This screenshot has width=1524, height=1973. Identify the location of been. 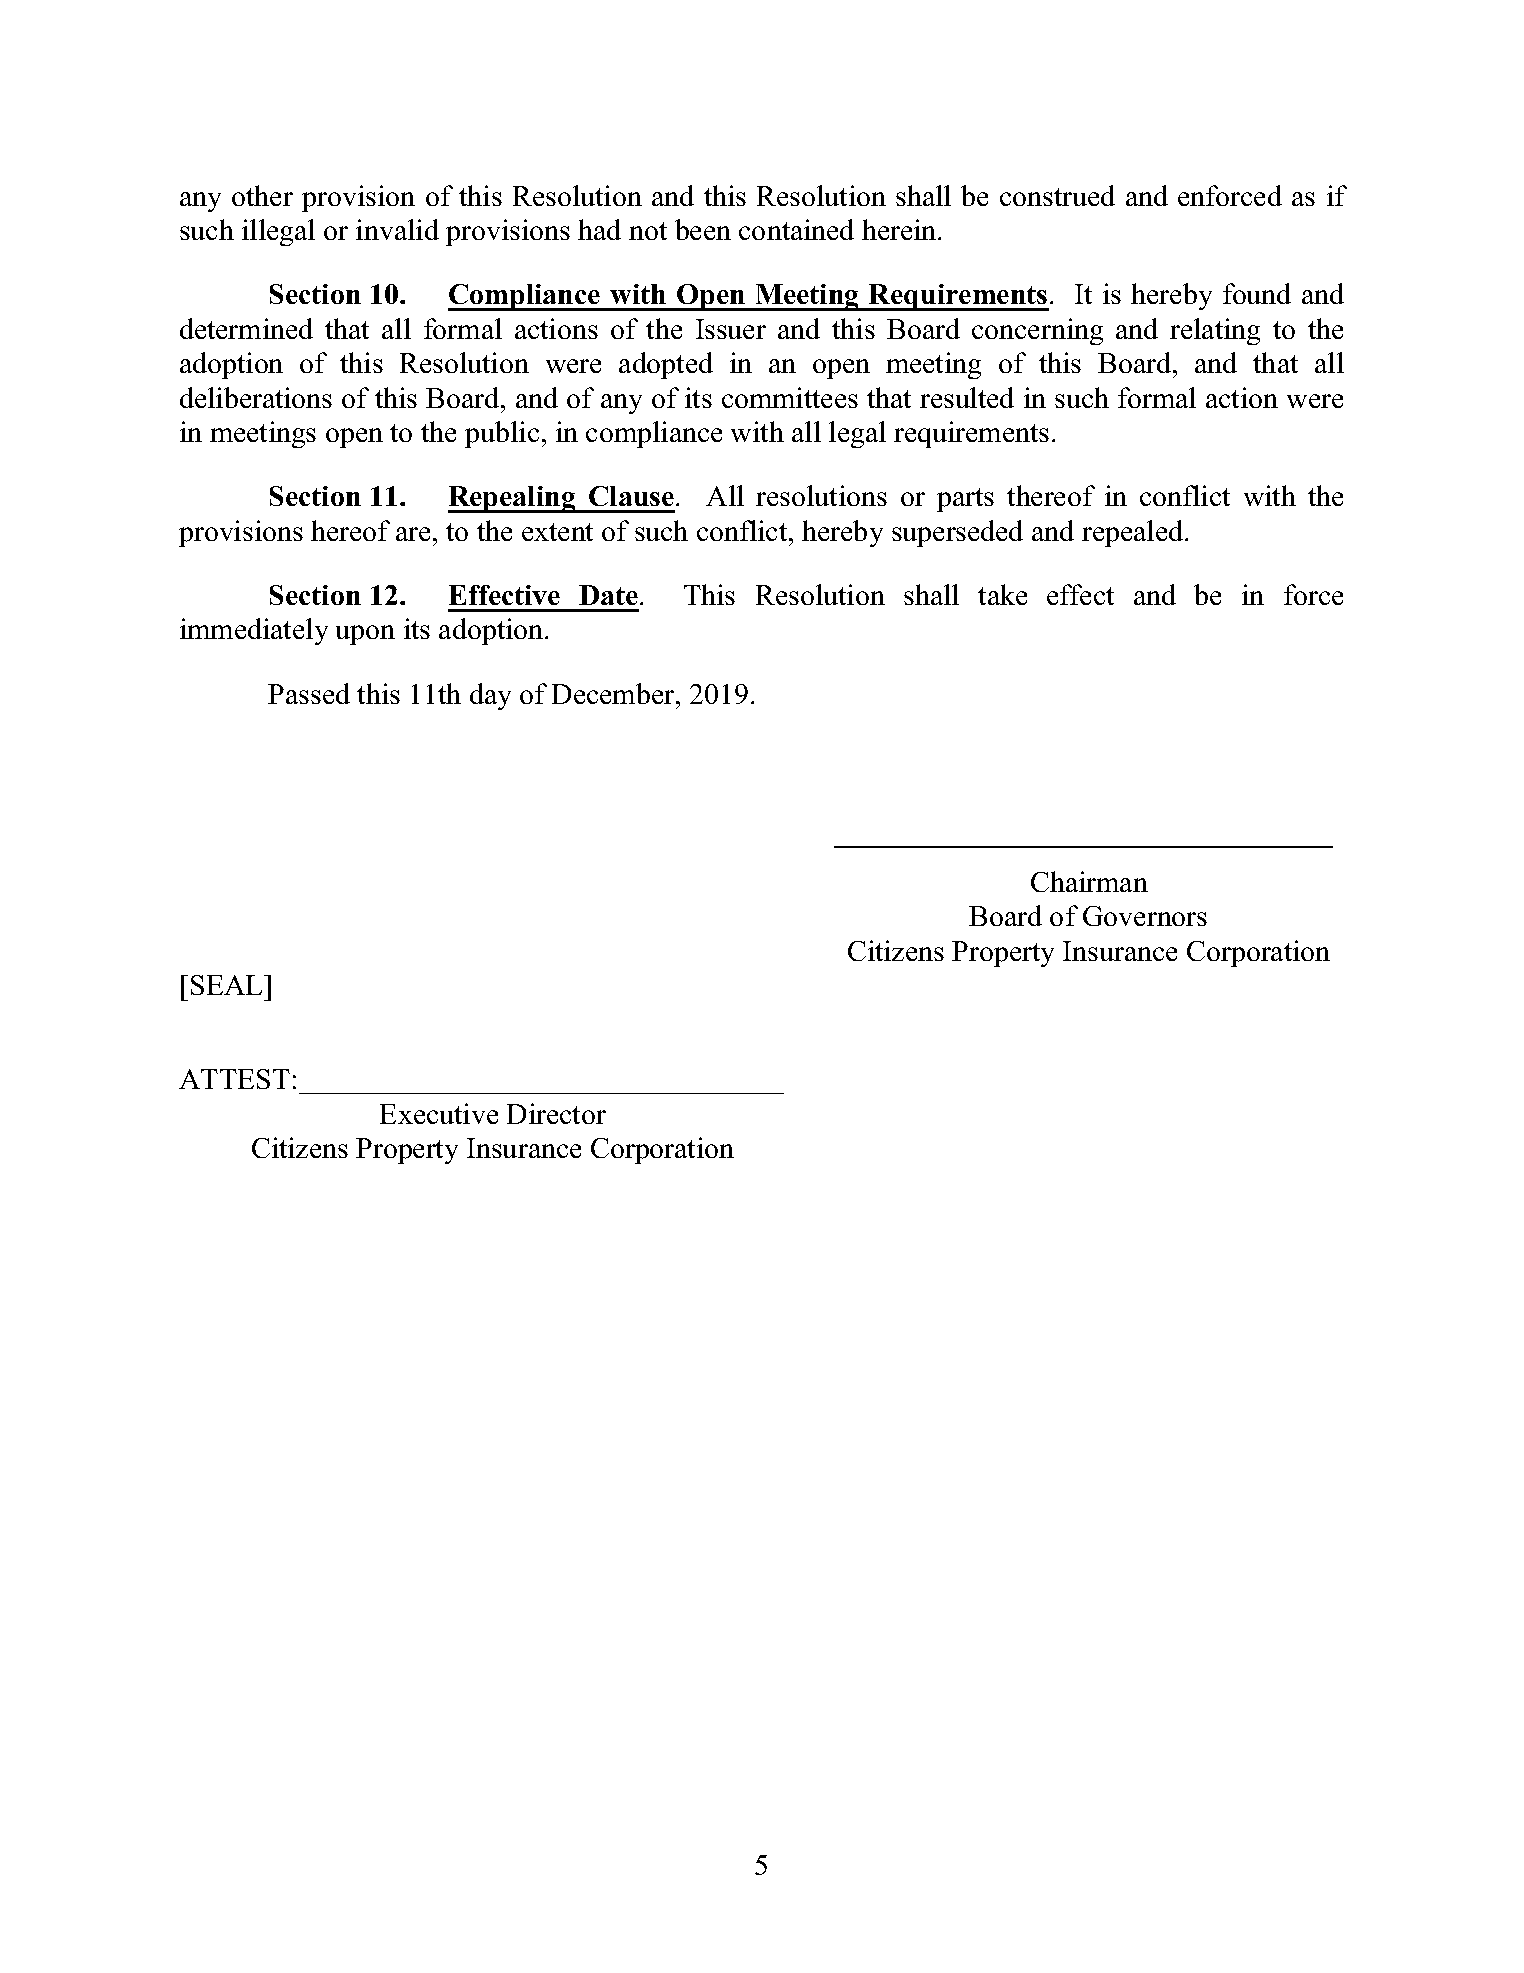
(703, 229).
